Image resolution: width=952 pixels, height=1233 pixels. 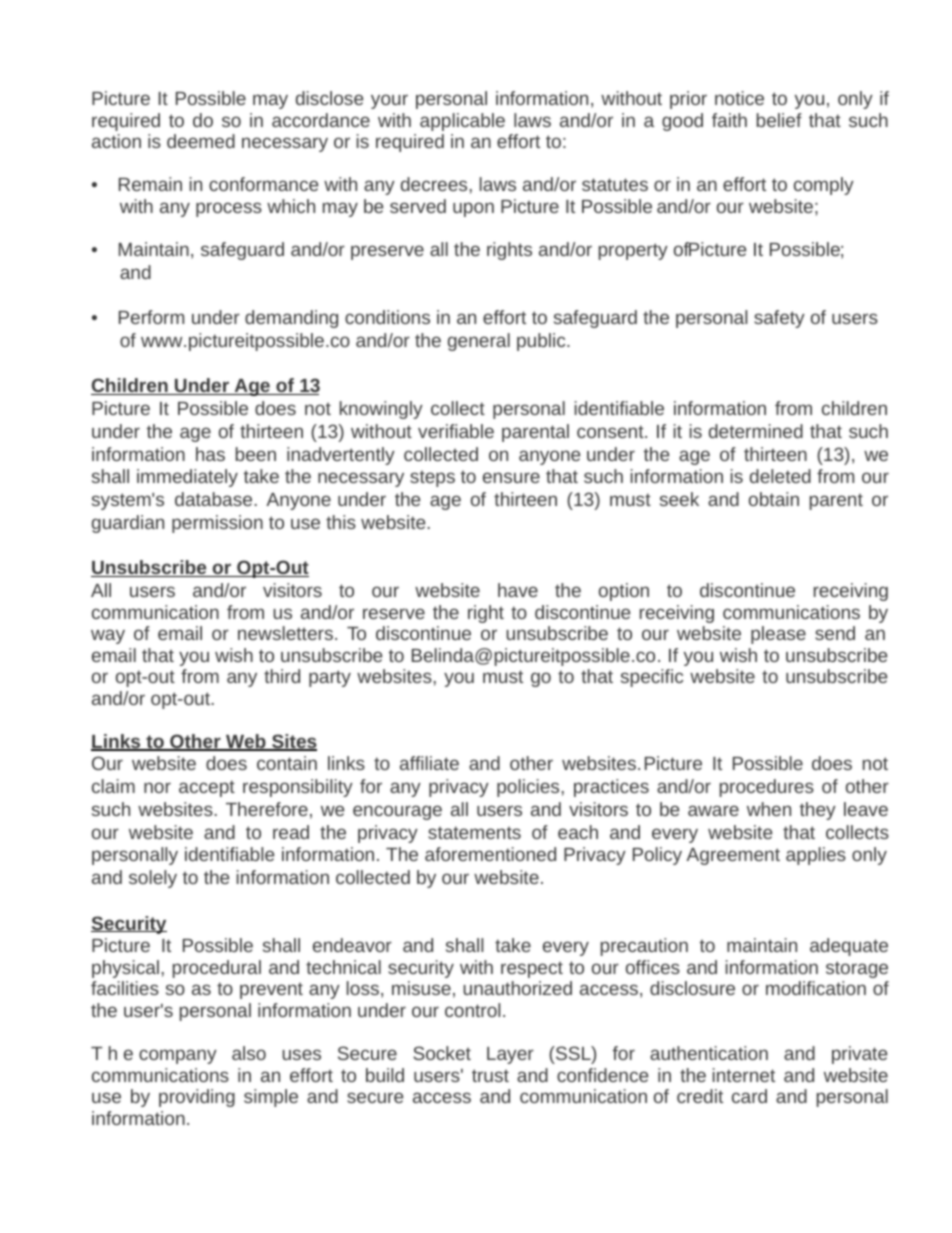 What do you see at coordinates (744, 1075) in the image?
I see `internet` at bounding box center [744, 1075].
